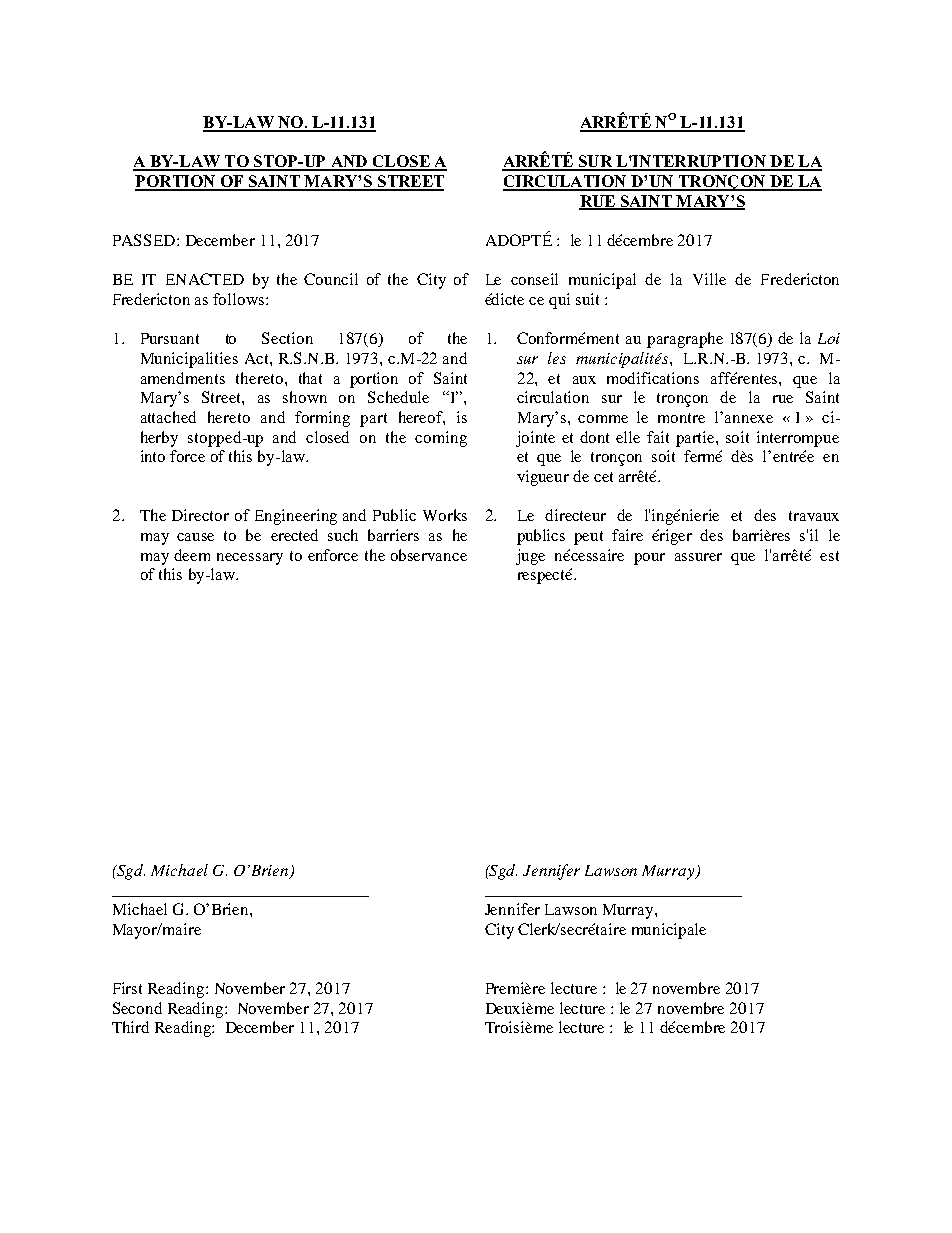 The height and width of the page is (1233, 952). Describe the element at coordinates (441, 439) in the page. I see `coming` at that location.
